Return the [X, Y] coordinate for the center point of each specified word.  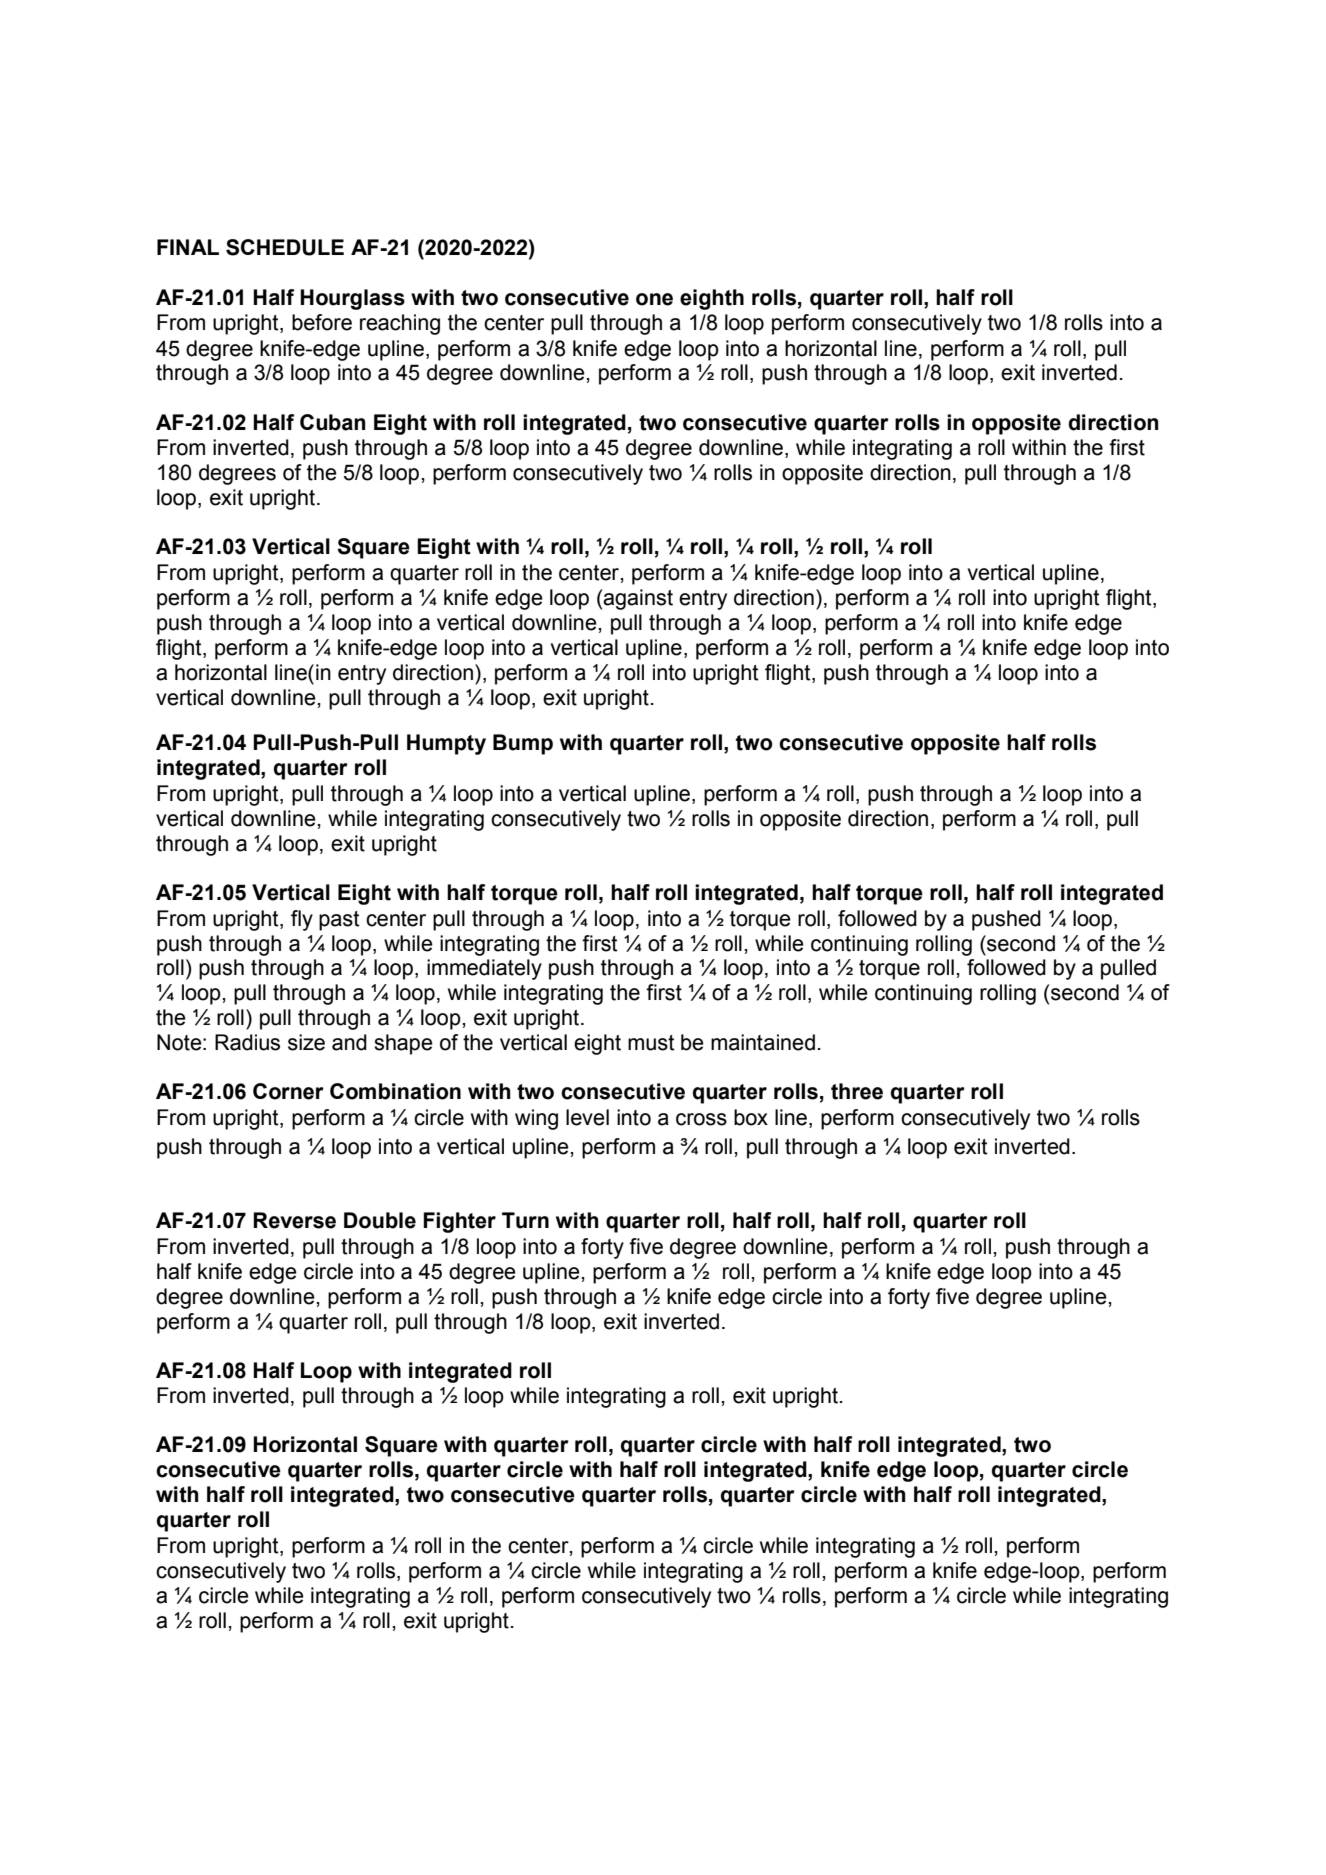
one [654, 299]
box [751, 1117]
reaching [400, 324]
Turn [525, 1220]
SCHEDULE [285, 247]
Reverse [294, 1220]
